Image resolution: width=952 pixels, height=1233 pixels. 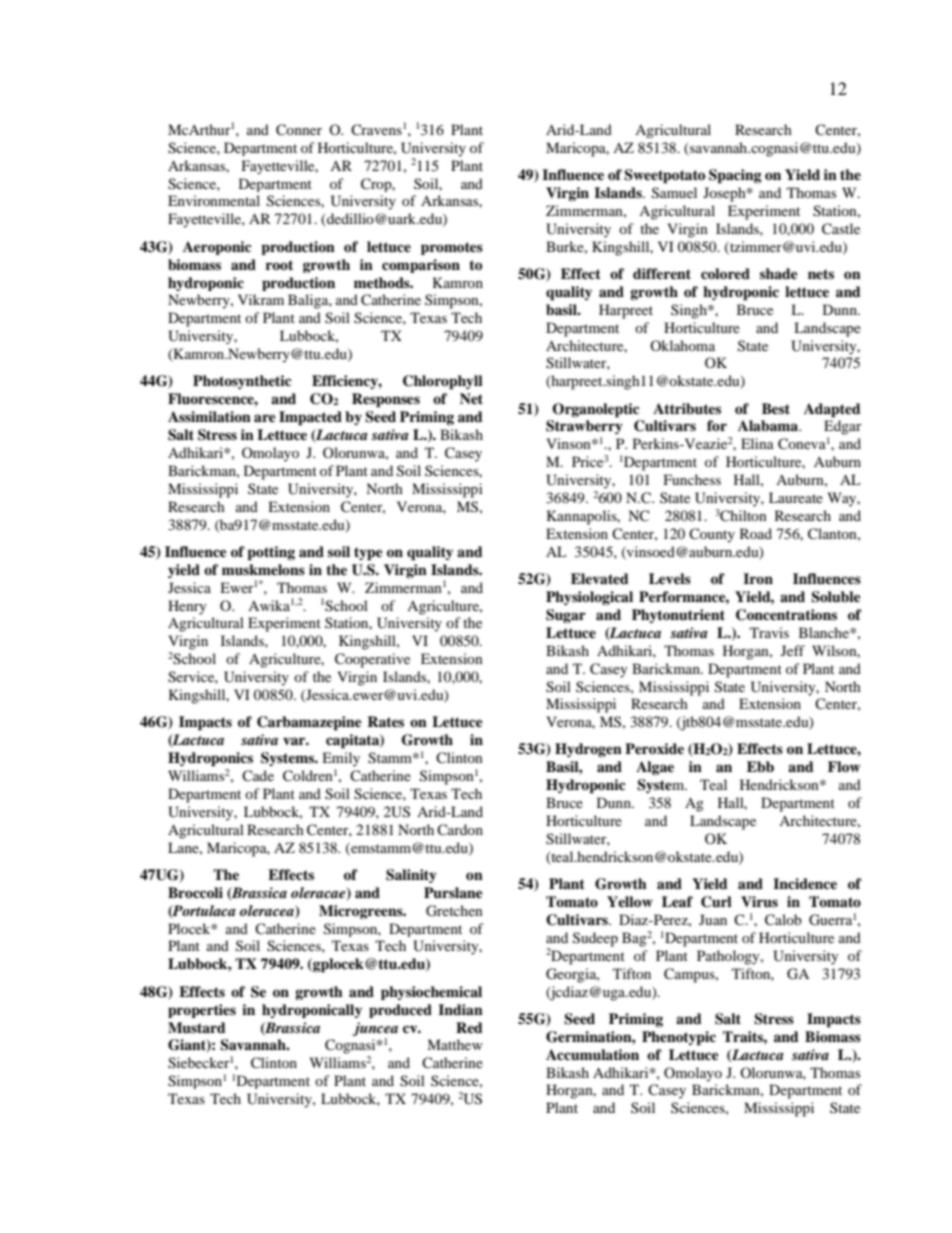 What do you see at coordinates (299, 130) in the screenshot?
I see `Conner` at bounding box center [299, 130].
